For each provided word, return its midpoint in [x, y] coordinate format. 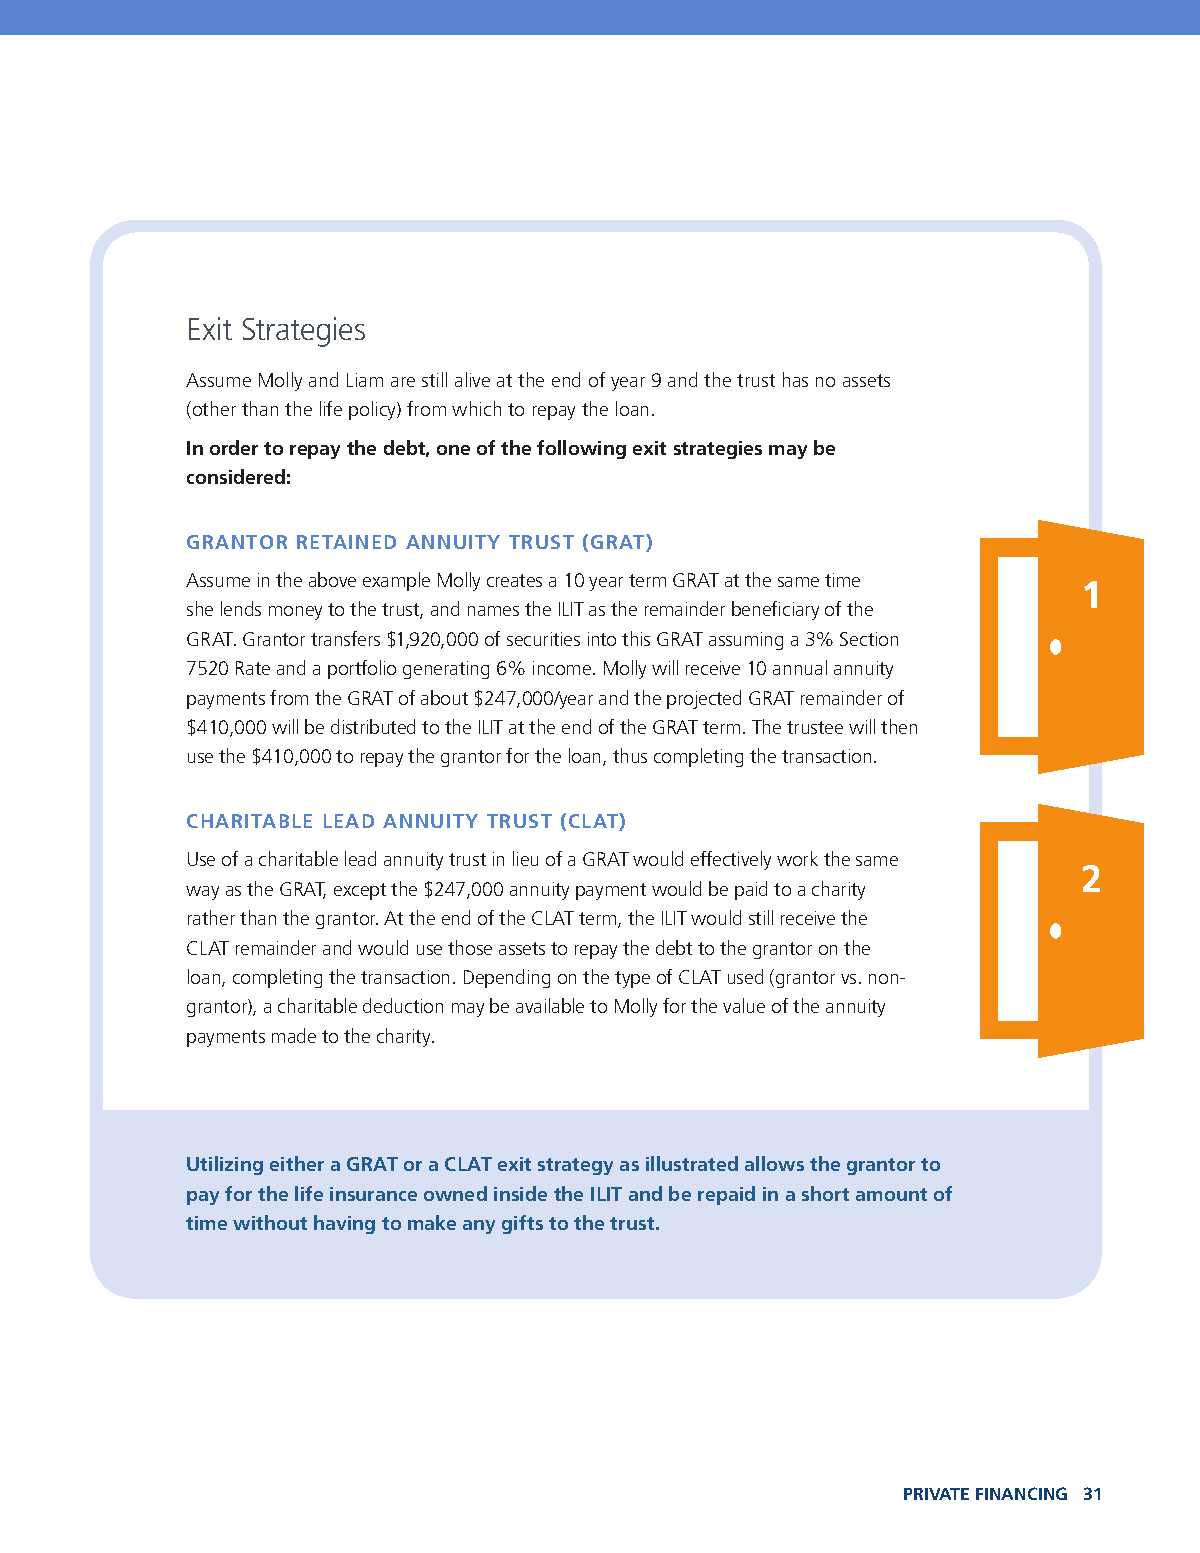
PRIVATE [936, 1494]
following [581, 449]
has [795, 379]
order [234, 447]
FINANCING [1021, 1493]
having [344, 1224]
